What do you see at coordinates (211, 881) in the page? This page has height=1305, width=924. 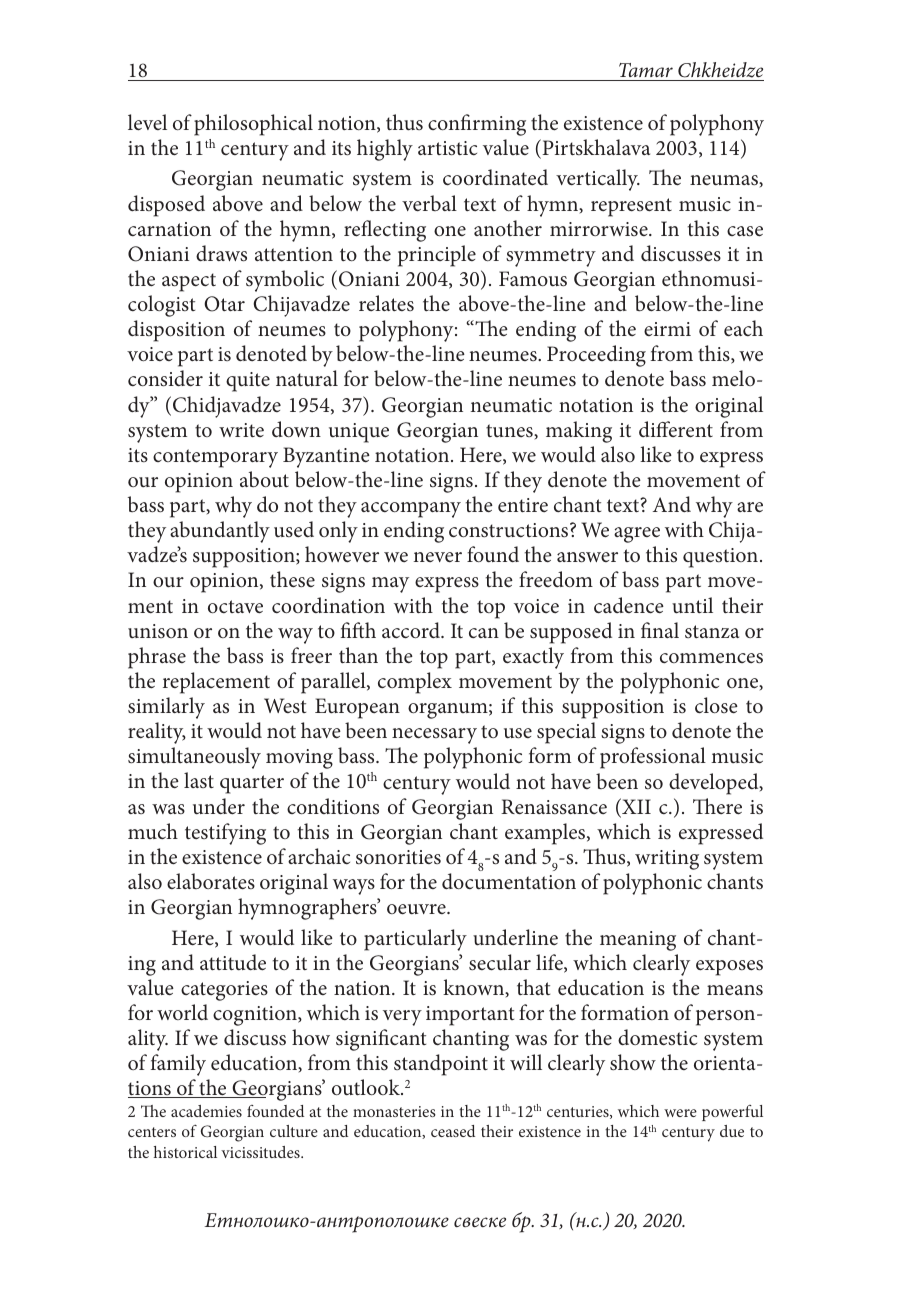 I see `elaborates` at bounding box center [211, 881].
